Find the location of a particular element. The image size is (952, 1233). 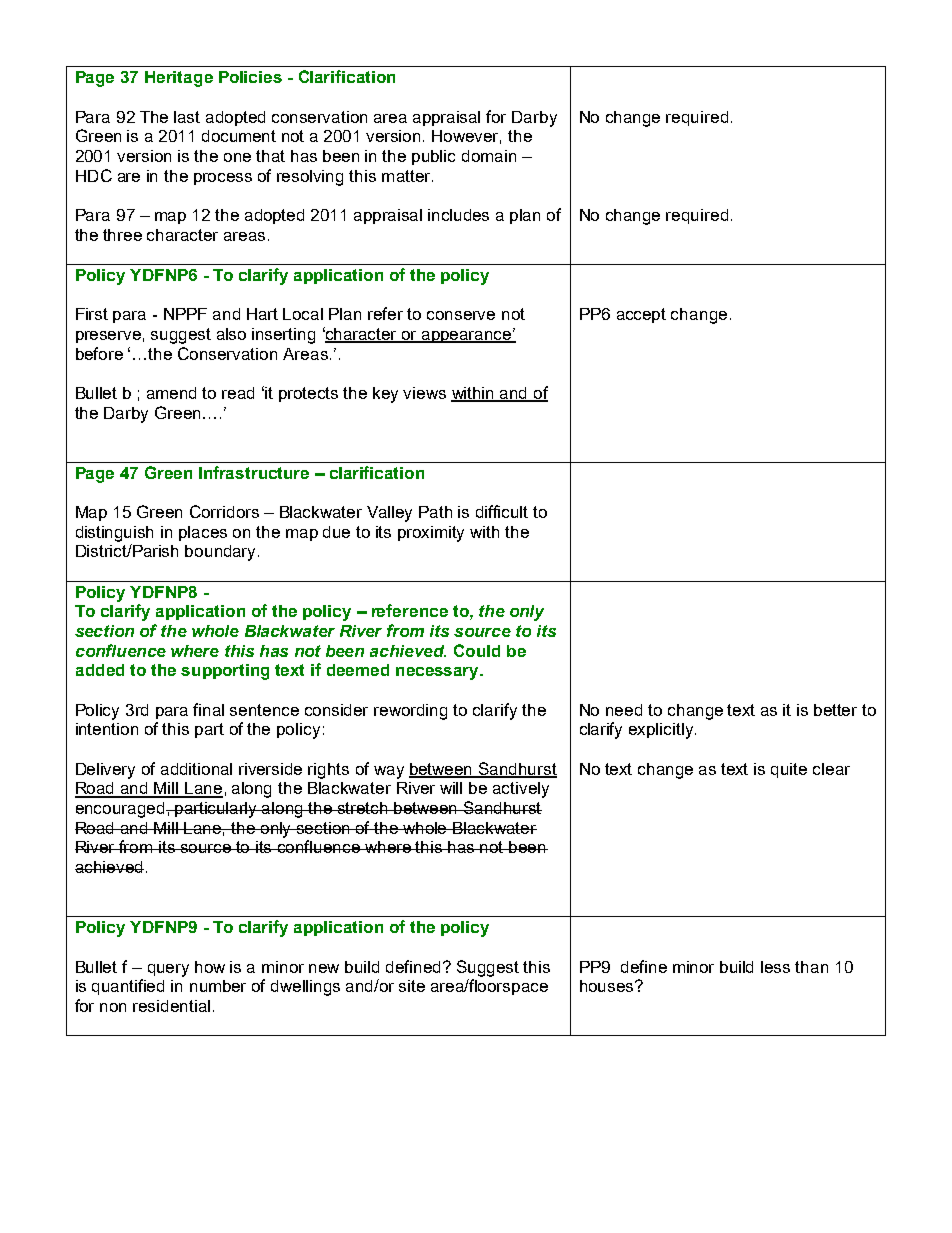

domain is located at coordinates (489, 156).
